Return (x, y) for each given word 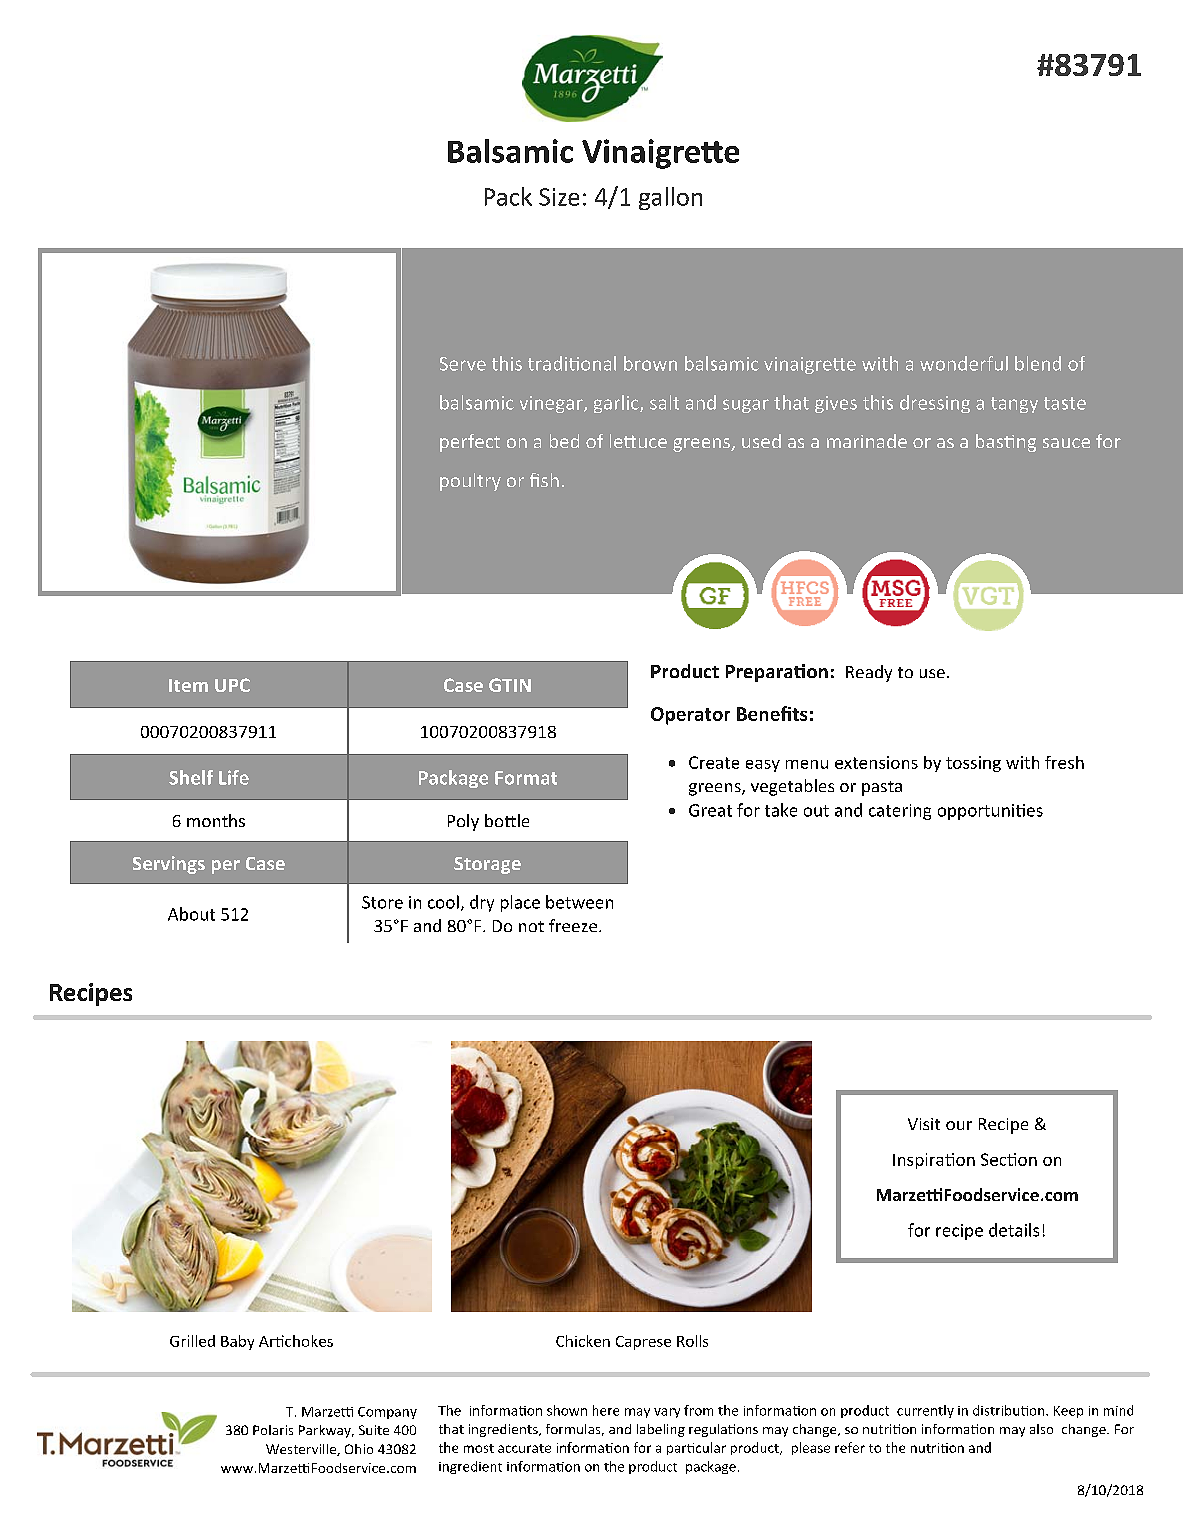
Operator (690, 716)
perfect (470, 443)
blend (1038, 363)
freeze (574, 925)
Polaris (273, 1430)
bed (564, 441)
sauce (1066, 443)
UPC (232, 685)
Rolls (692, 1341)
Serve (463, 364)
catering (900, 812)
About (191, 914)
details (1014, 1230)
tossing (973, 764)
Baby (237, 1342)
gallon (670, 198)
